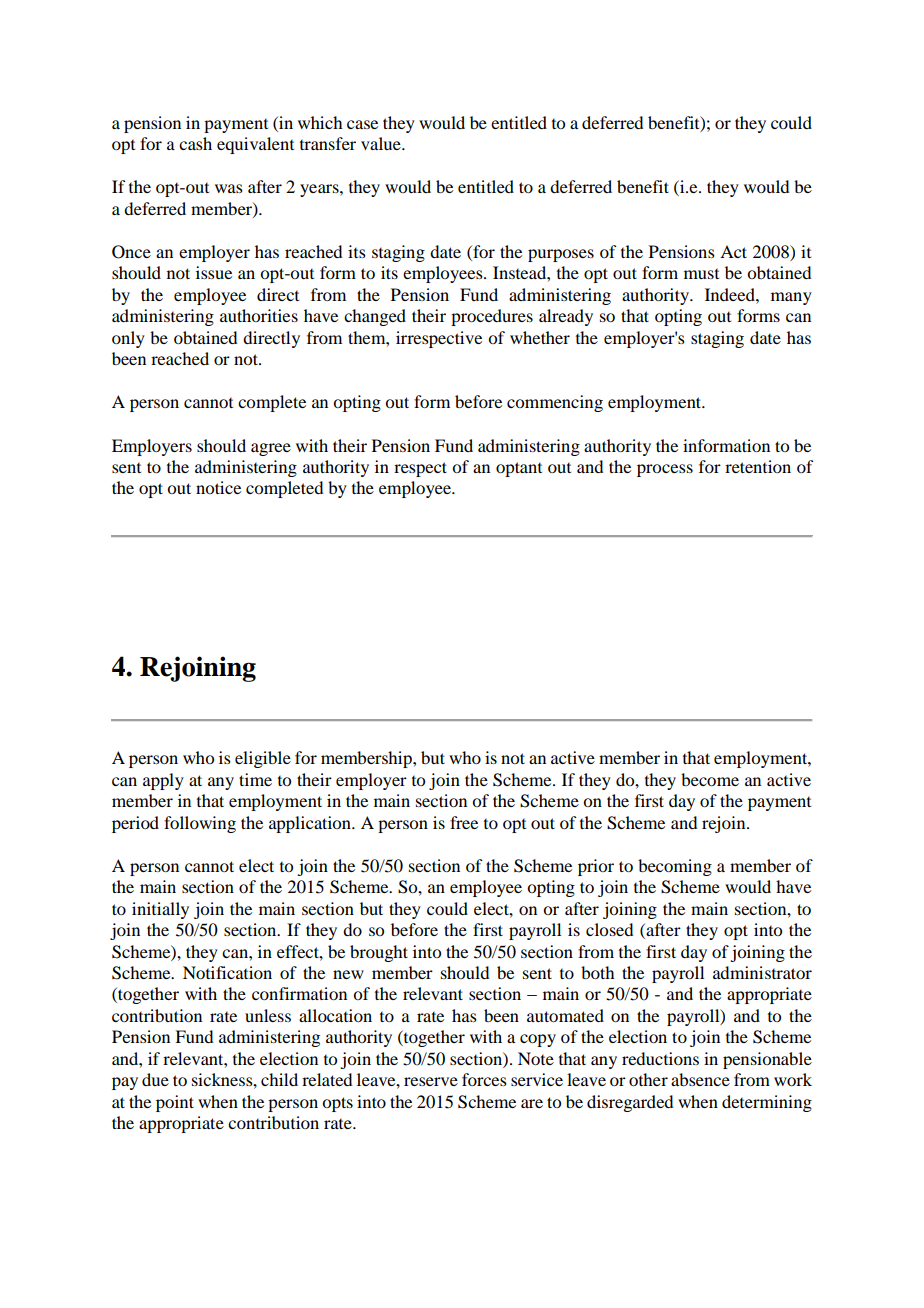 The image size is (924, 1308). I want to click on procedures, so click(492, 317).
